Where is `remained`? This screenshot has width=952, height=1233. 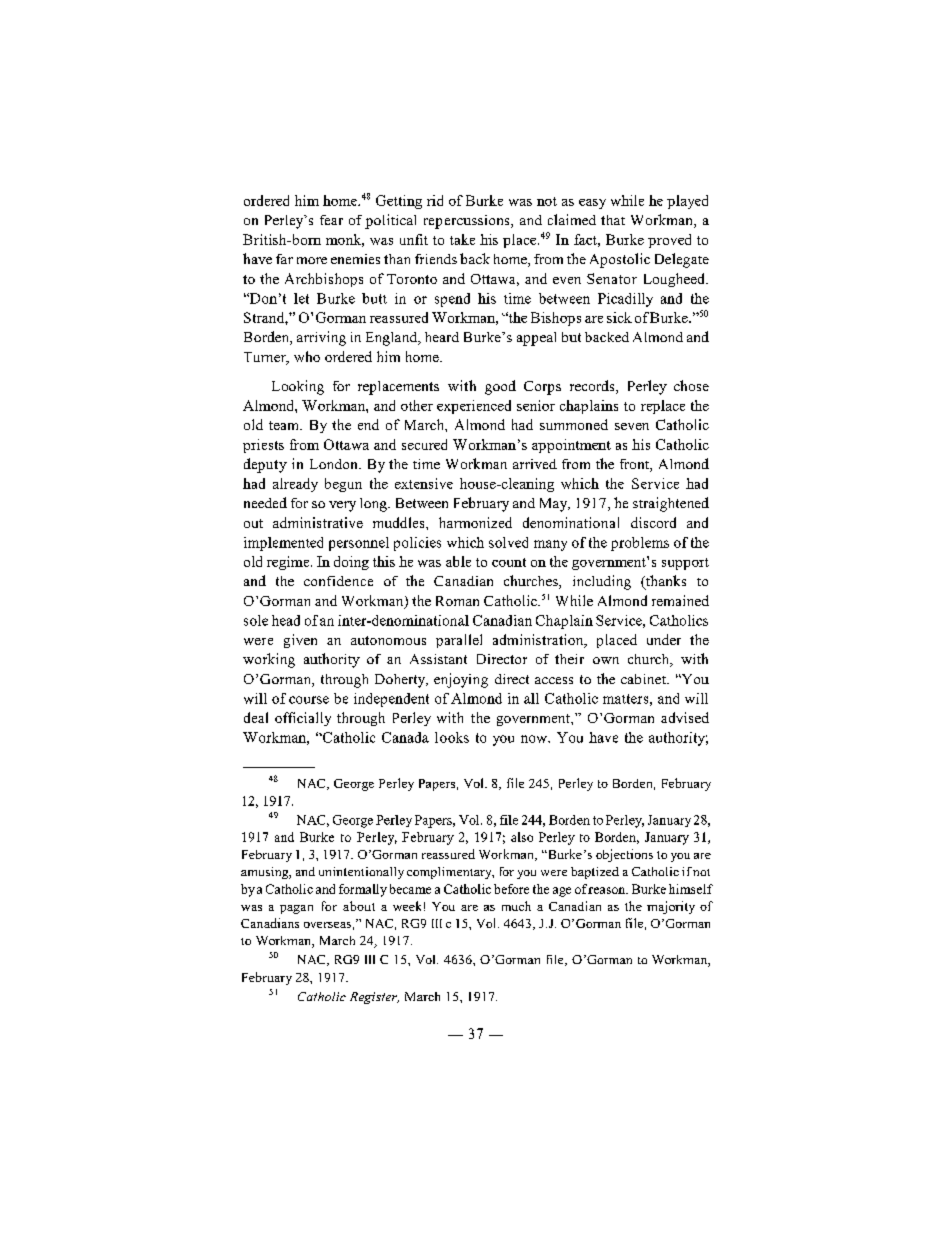 remained is located at coordinates (680, 600).
